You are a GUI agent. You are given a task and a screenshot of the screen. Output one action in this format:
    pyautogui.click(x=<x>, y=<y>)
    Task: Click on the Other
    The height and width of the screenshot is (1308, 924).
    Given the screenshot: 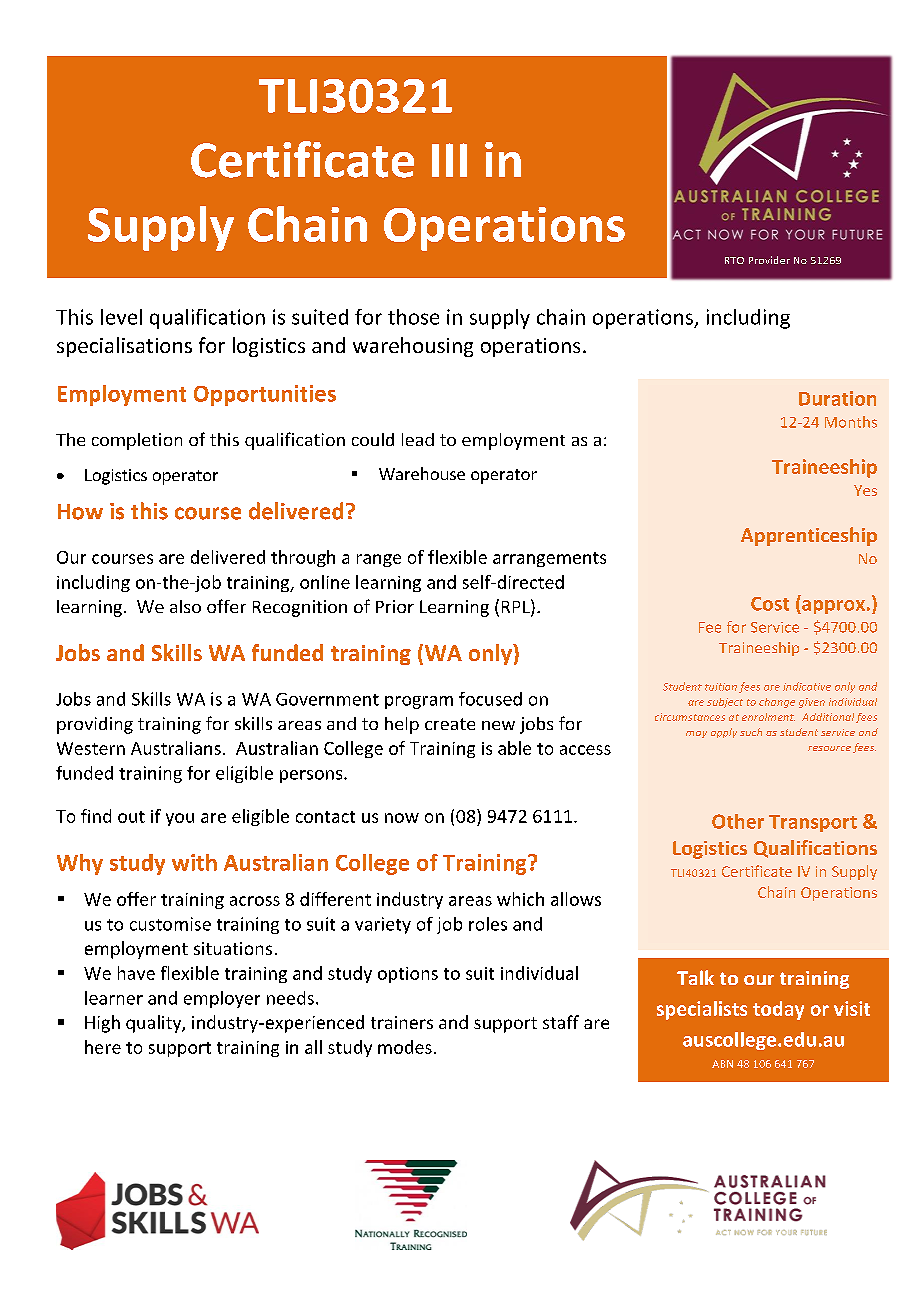 What is the action you would take?
    pyautogui.click(x=738, y=821)
